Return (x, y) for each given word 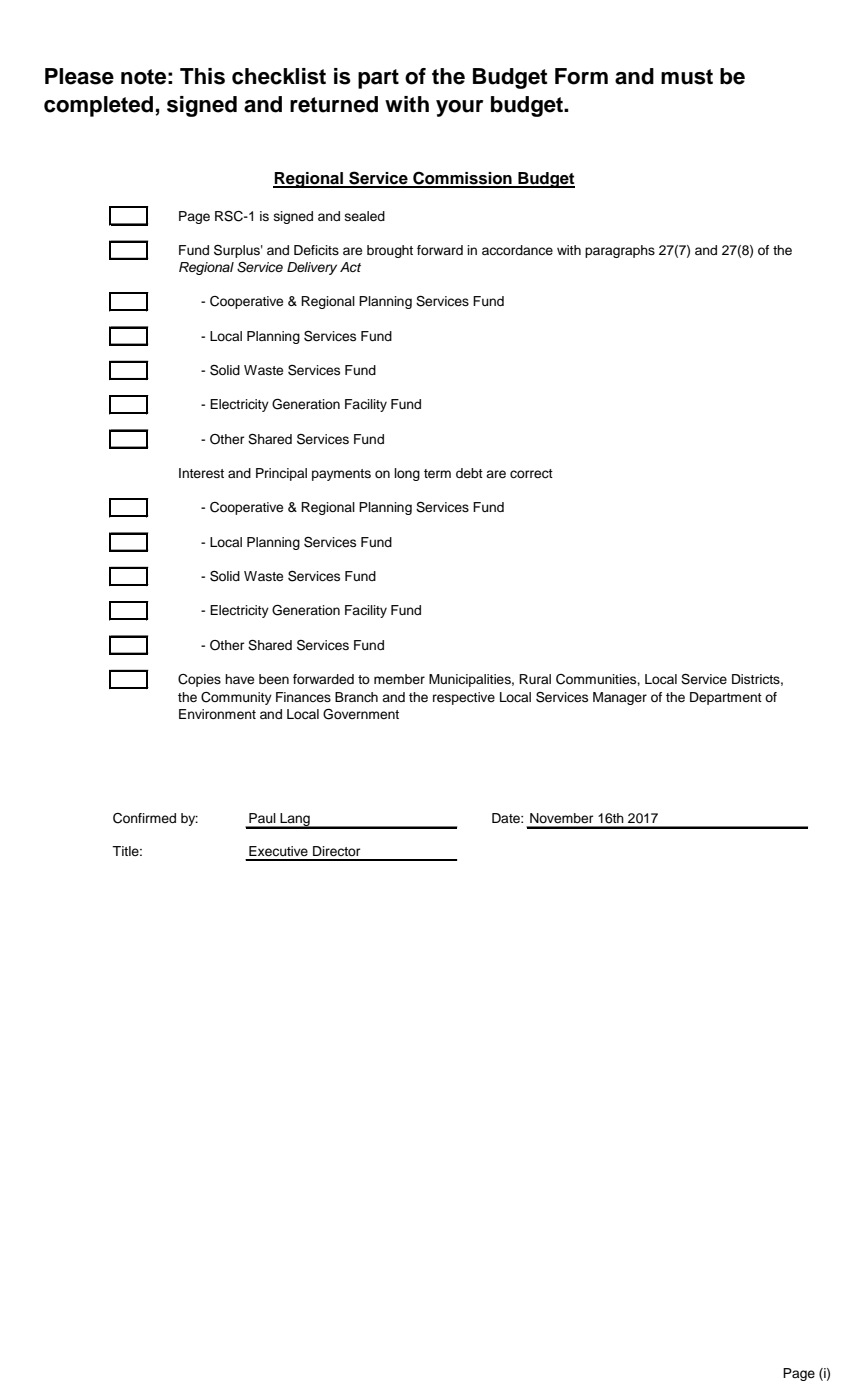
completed (98, 106)
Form (581, 76)
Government (361, 714)
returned (334, 104)
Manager (620, 698)
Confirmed (144, 818)
